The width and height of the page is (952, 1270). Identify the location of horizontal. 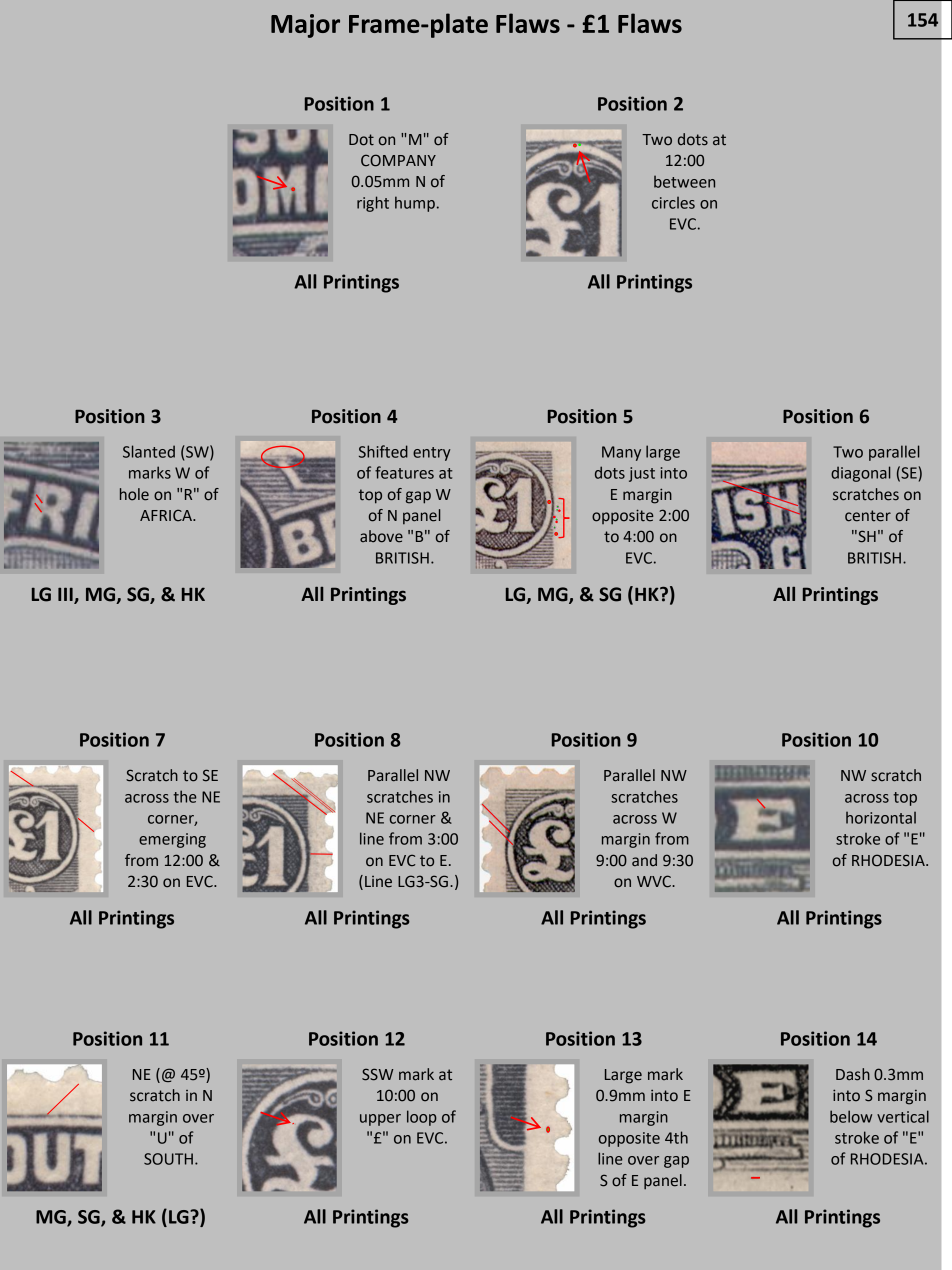
(881, 818).
